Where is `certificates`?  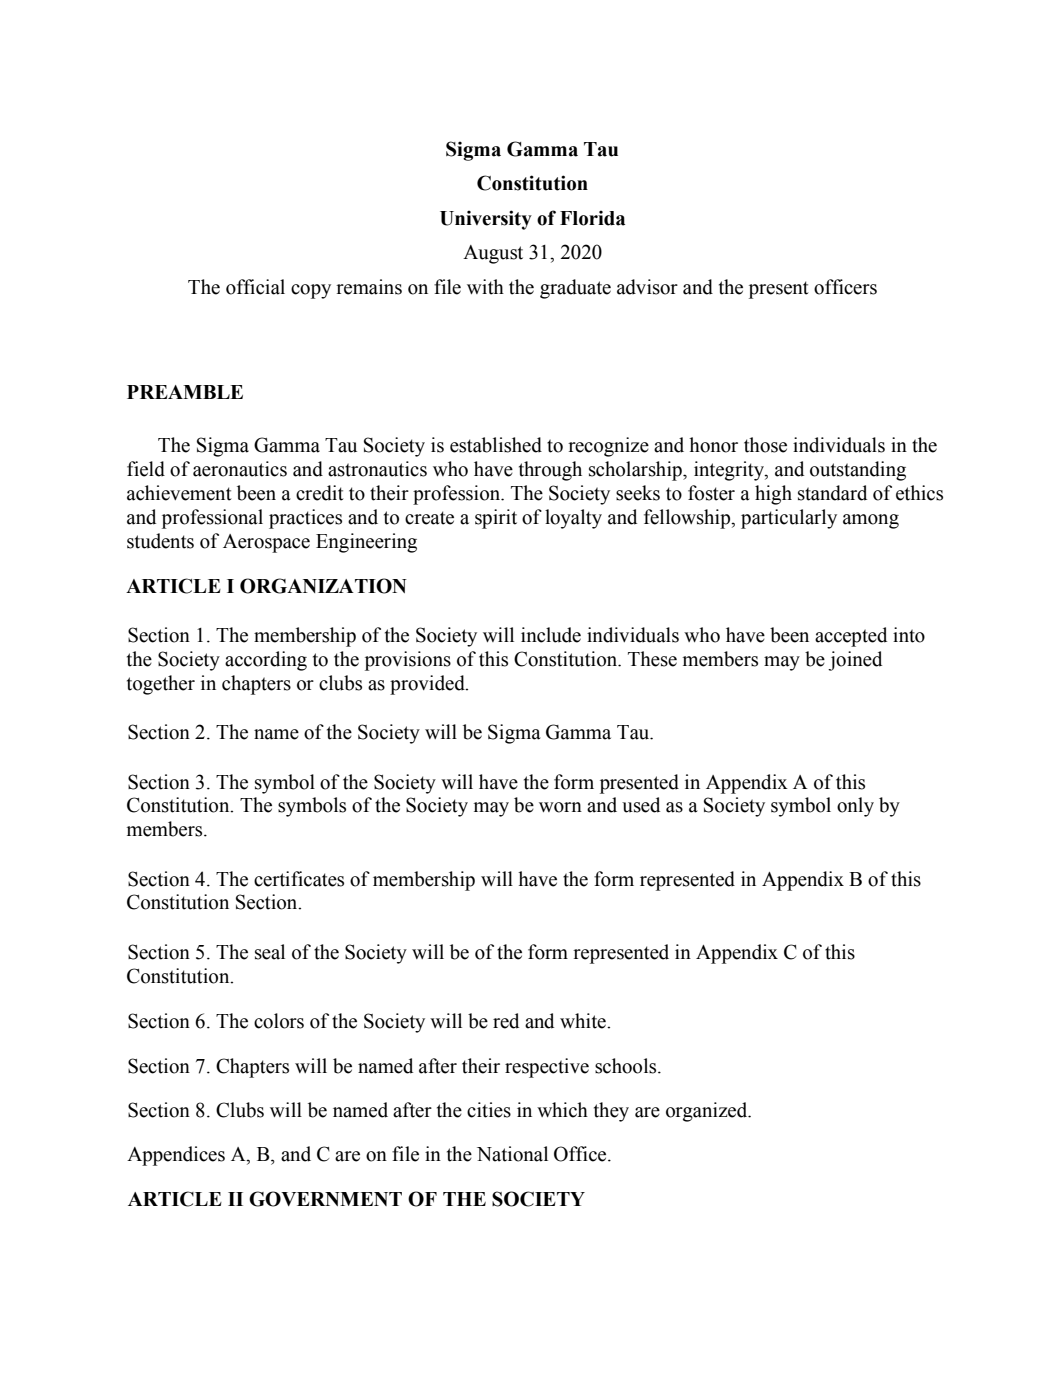
certificates is located at coordinates (299, 879).
